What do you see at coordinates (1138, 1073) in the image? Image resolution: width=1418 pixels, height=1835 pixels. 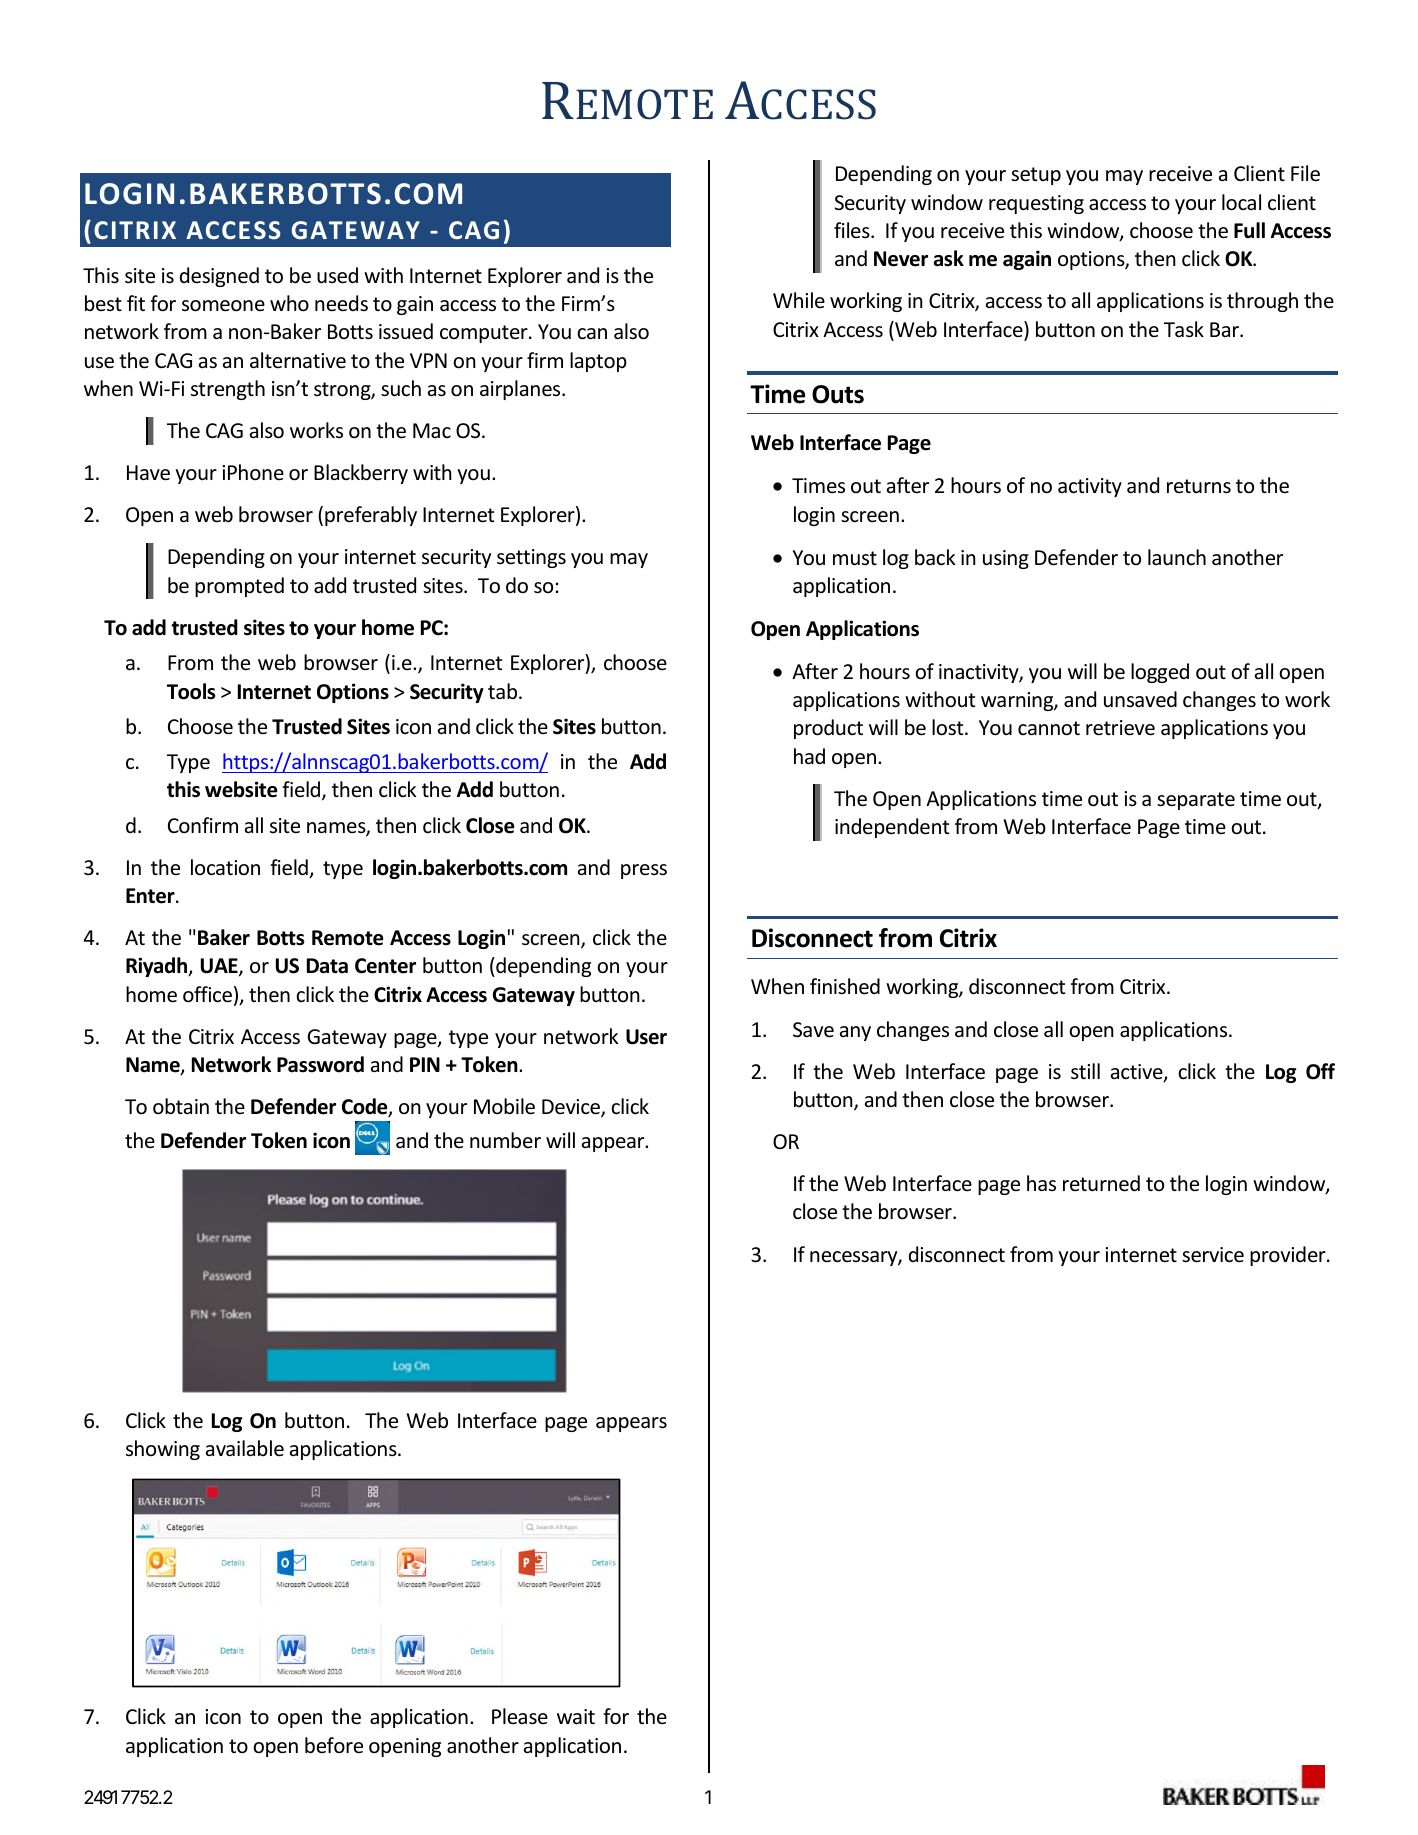 I see `active` at bounding box center [1138, 1073].
